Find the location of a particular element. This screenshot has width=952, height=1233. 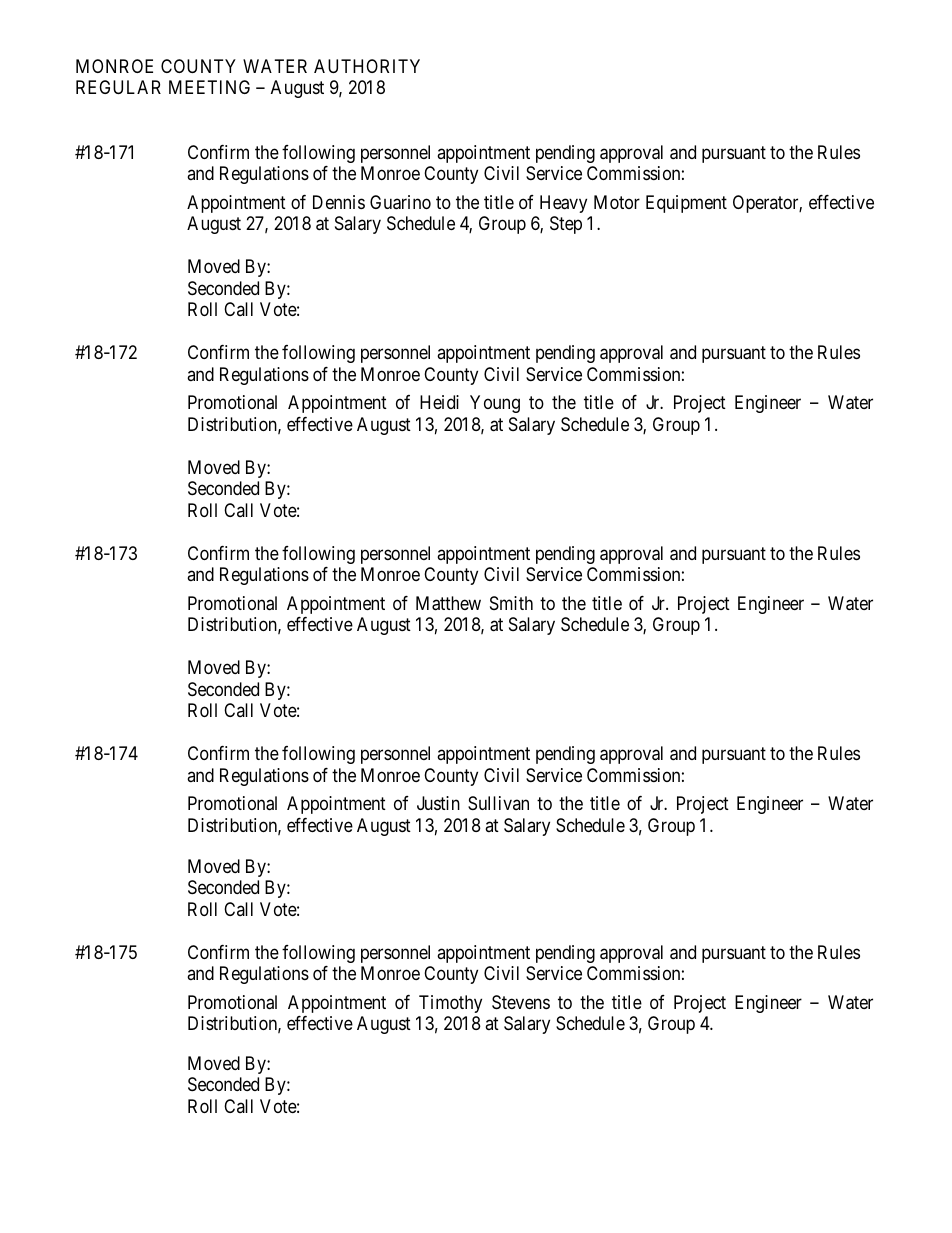

Sullivan is located at coordinates (498, 803).
